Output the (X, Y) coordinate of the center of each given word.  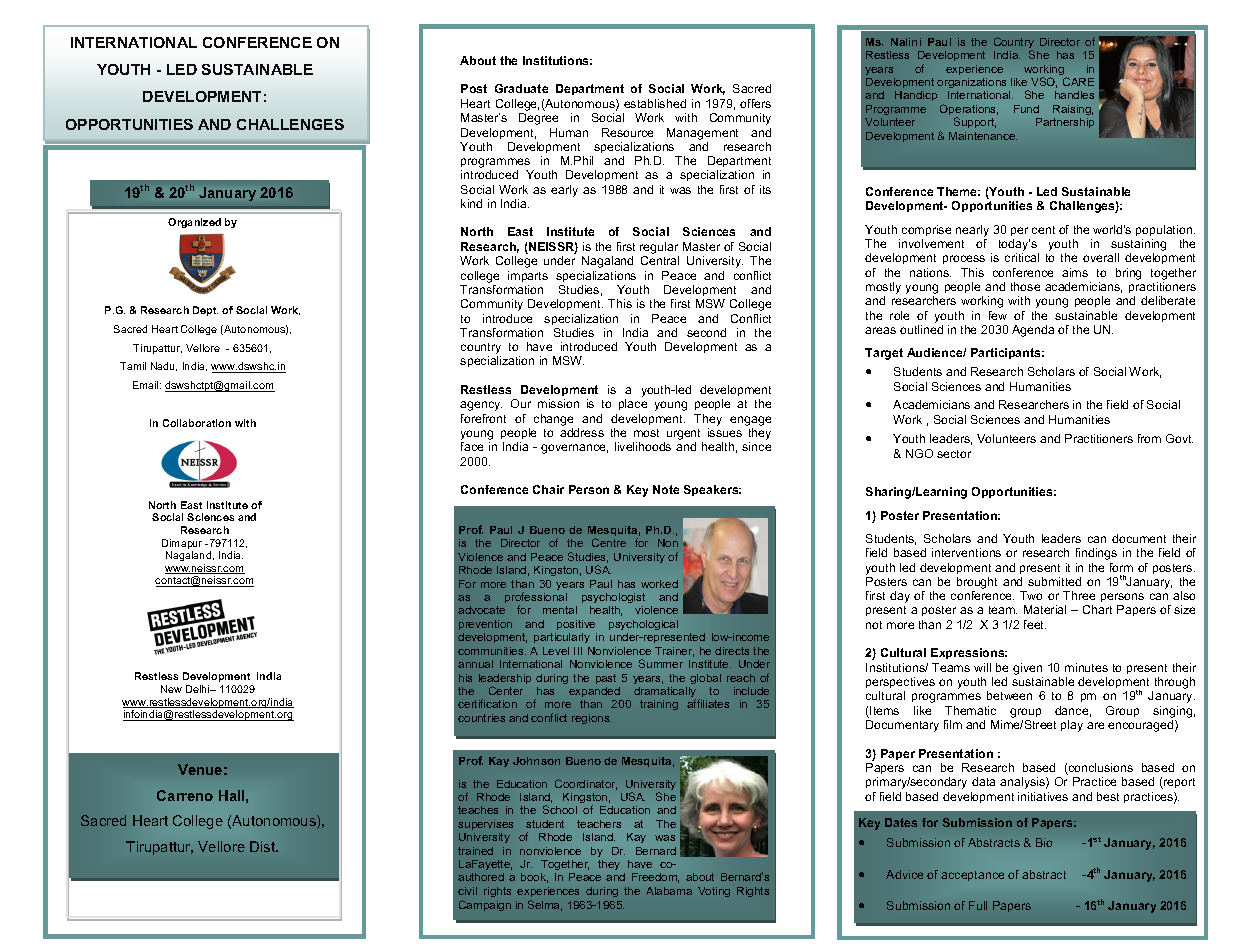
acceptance (972, 876)
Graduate (521, 88)
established (655, 103)
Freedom (655, 878)
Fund (1026, 109)
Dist (264, 846)
